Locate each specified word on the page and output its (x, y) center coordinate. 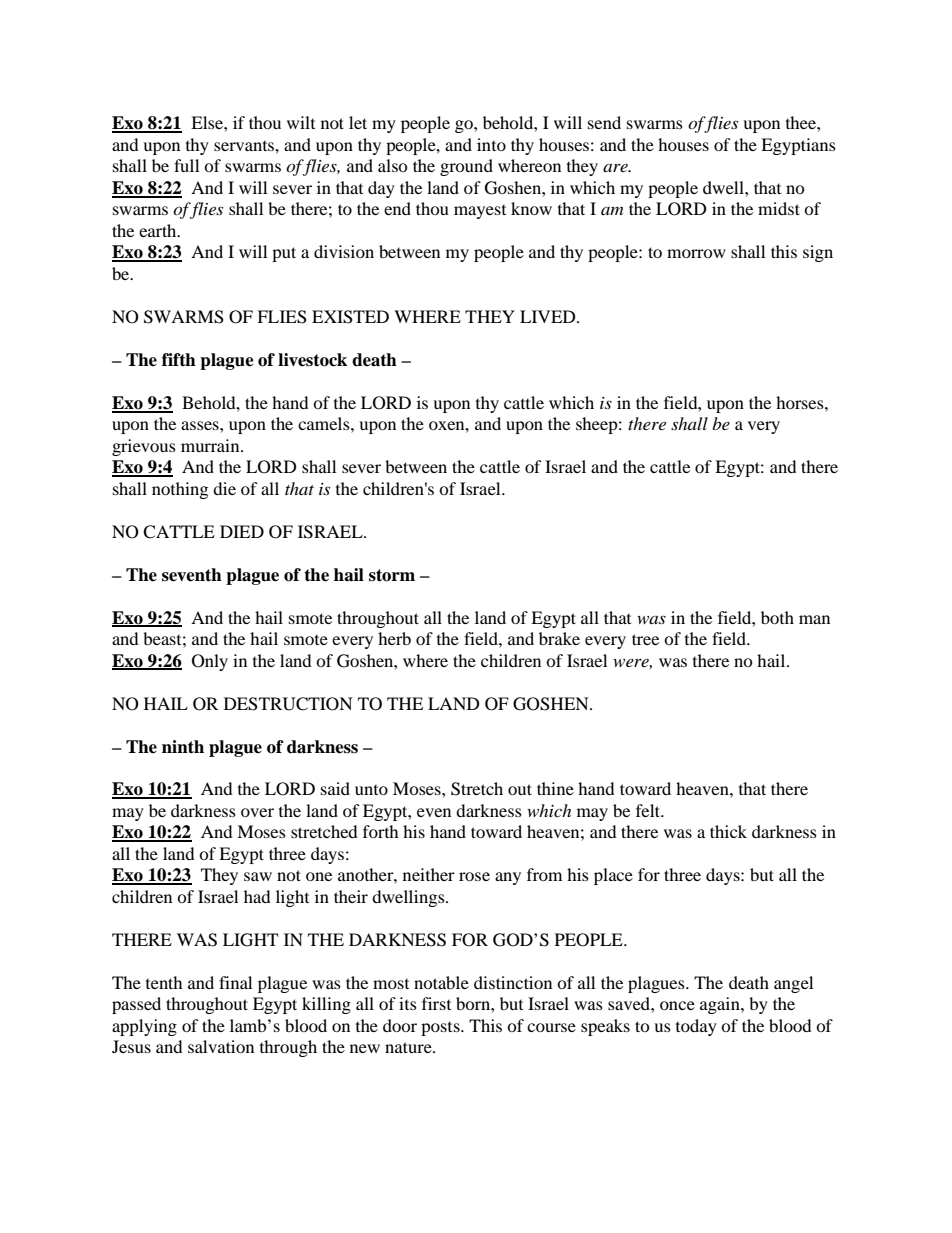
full (186, 165)
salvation (221, 1046)
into (491, 144)
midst (779, 208)
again (721, 1005)
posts (441, 1028)
